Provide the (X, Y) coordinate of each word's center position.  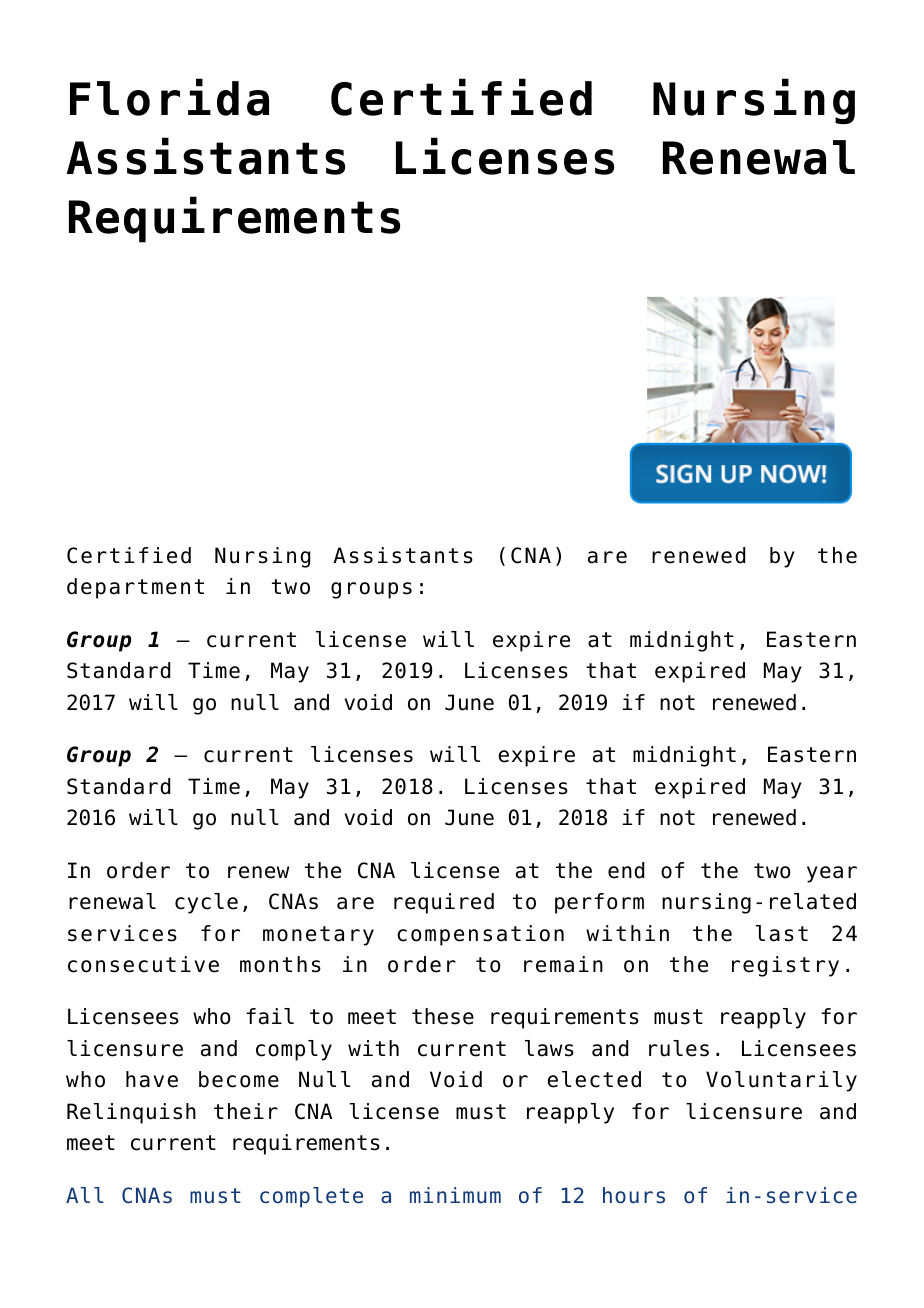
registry (785, 966)
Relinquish (131, 1113)
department (135, 588)
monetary (318, 936)
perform (599, 903)
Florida (169, 97)
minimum (455, 1195)
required (444, 903)
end (626, 870)
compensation (480, 935)
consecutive (143, 964)
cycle (206, 903)
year (832, 874)
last (782, 933)
